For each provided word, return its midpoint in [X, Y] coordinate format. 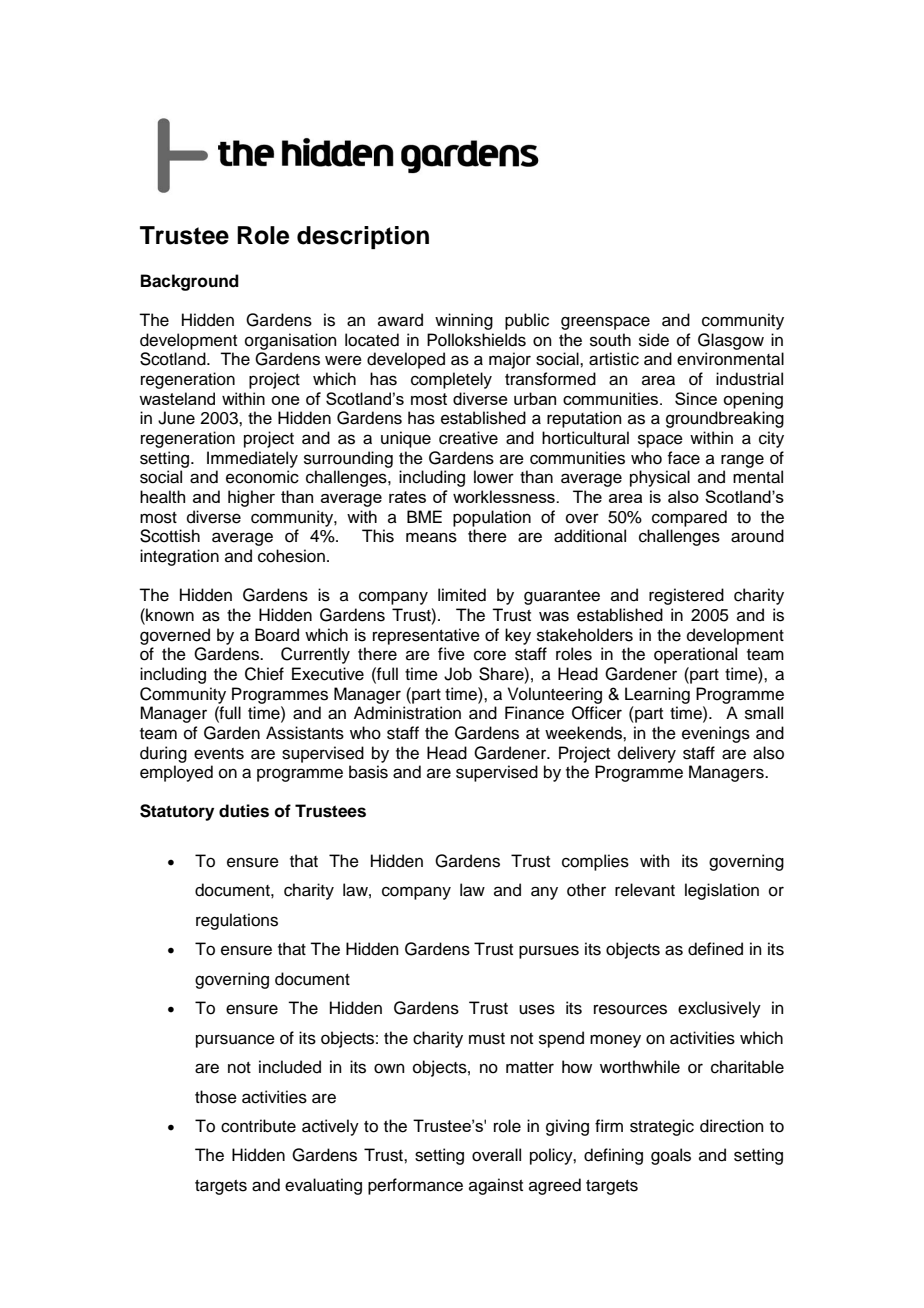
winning [464, 321]
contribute [258, 1126]
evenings [716, 734]
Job [458, 674]
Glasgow [731, 341]
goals [671, 1156]
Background [190, 282]
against [496, 1186]
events [219, 754]
